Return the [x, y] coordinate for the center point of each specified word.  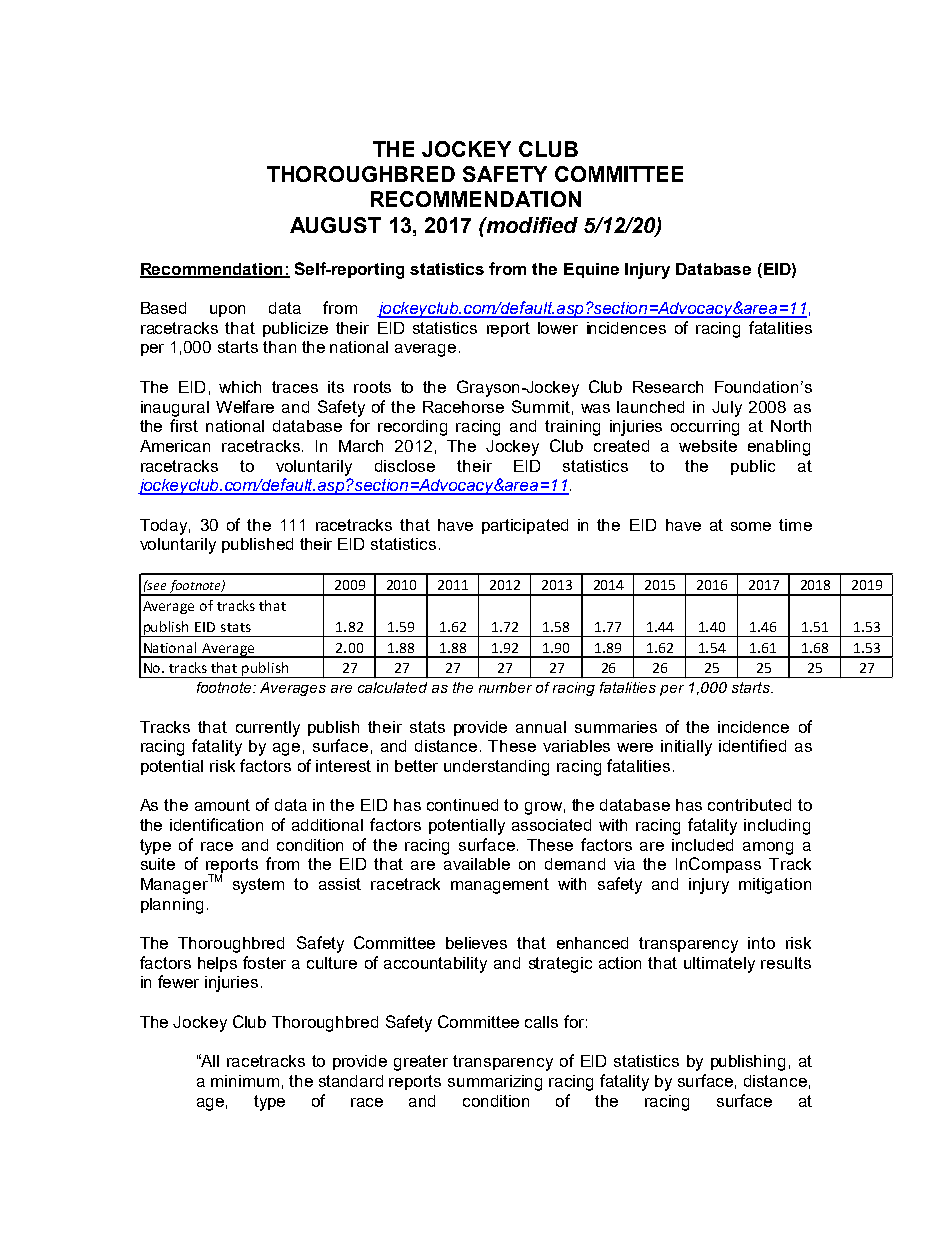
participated [525, 526]
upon [227, 311]
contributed [749, 805]
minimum [245, 1081]
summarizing [495, 1083]
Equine [591, 270]
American [175, 446]
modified [531, 225]
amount [222, 805]
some [751, 526]
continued [462, 805]
